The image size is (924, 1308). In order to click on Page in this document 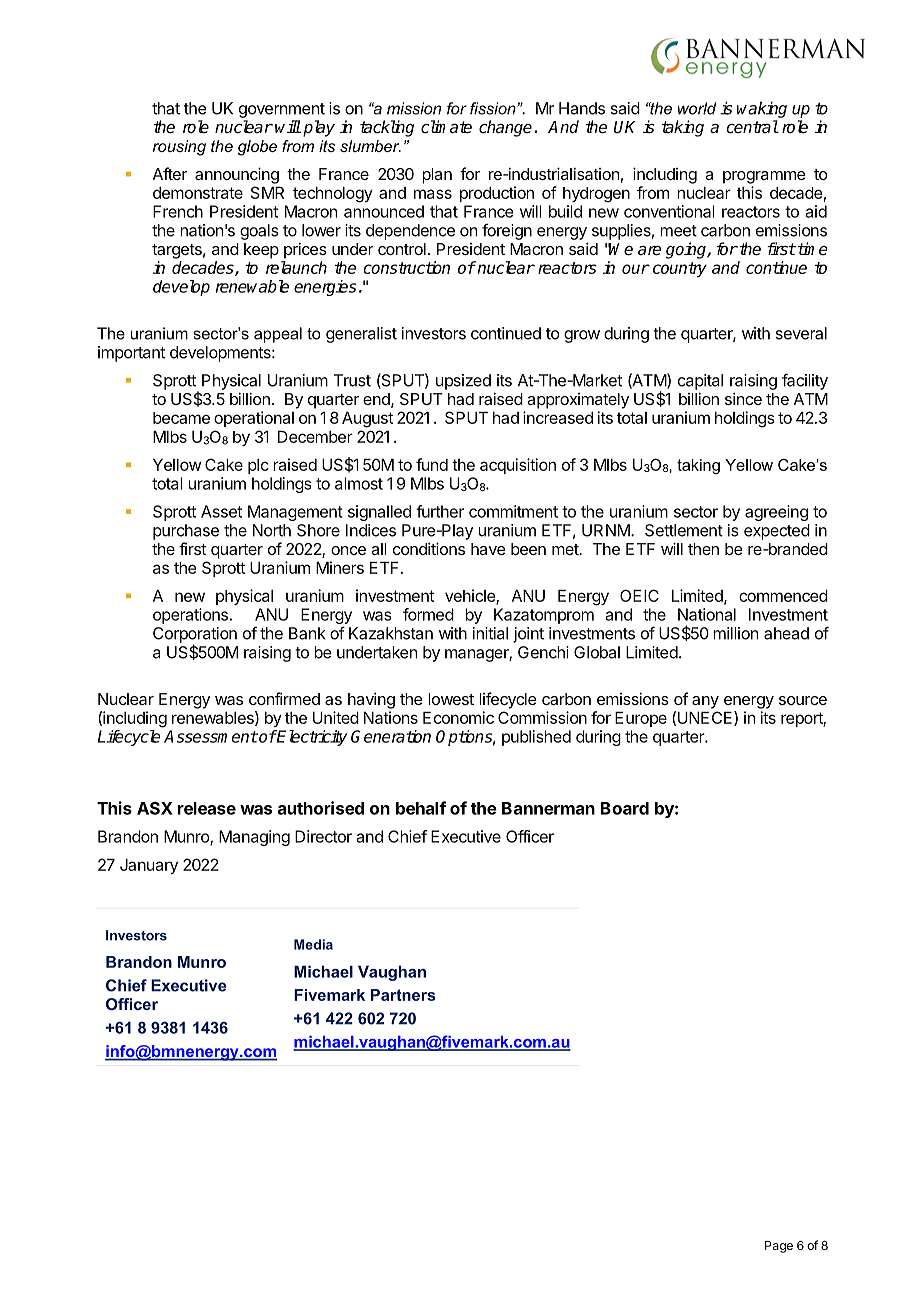, I will do `click(779, 1247)`.
